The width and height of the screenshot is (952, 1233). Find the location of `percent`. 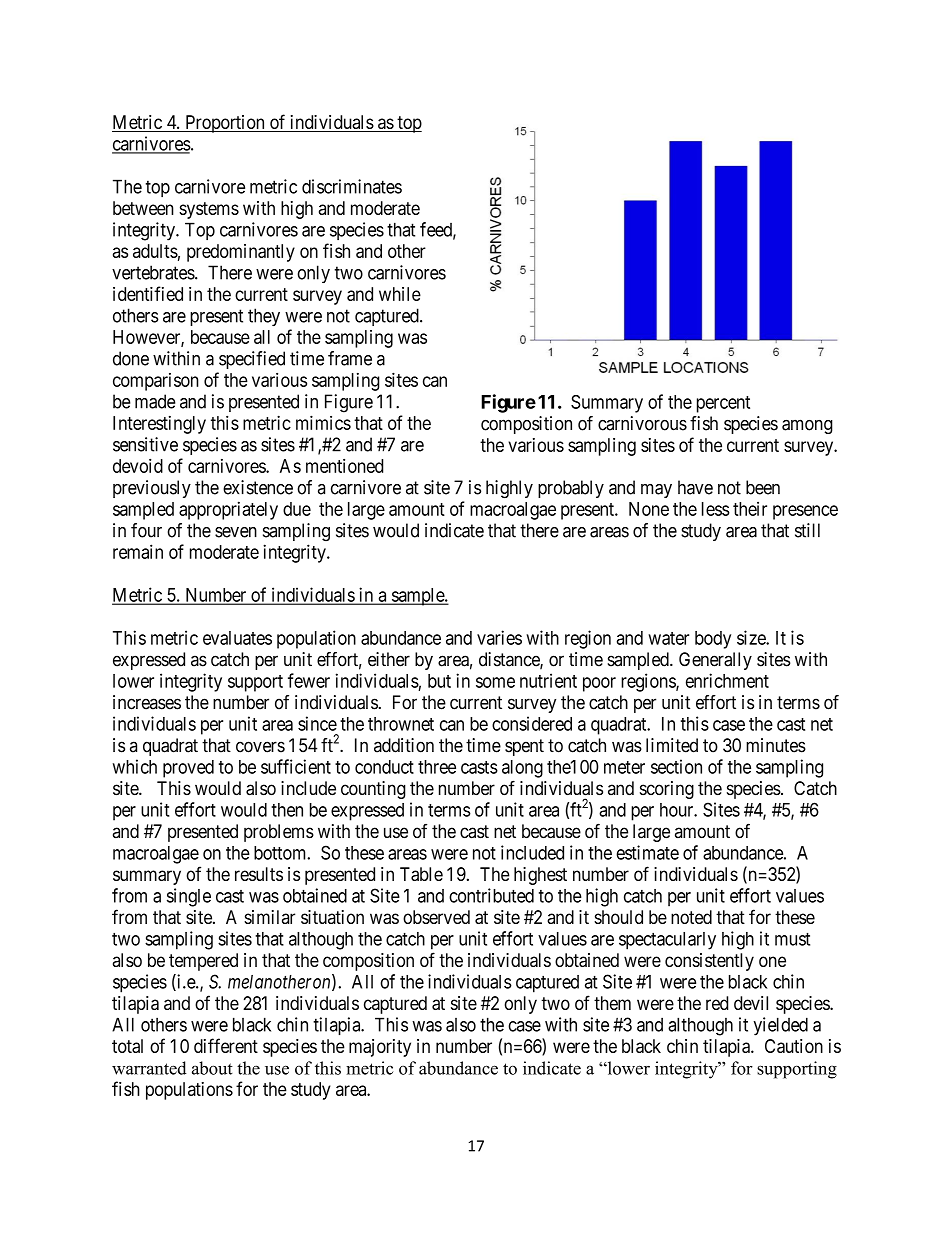

percent is located at coordinates (723, 404).
